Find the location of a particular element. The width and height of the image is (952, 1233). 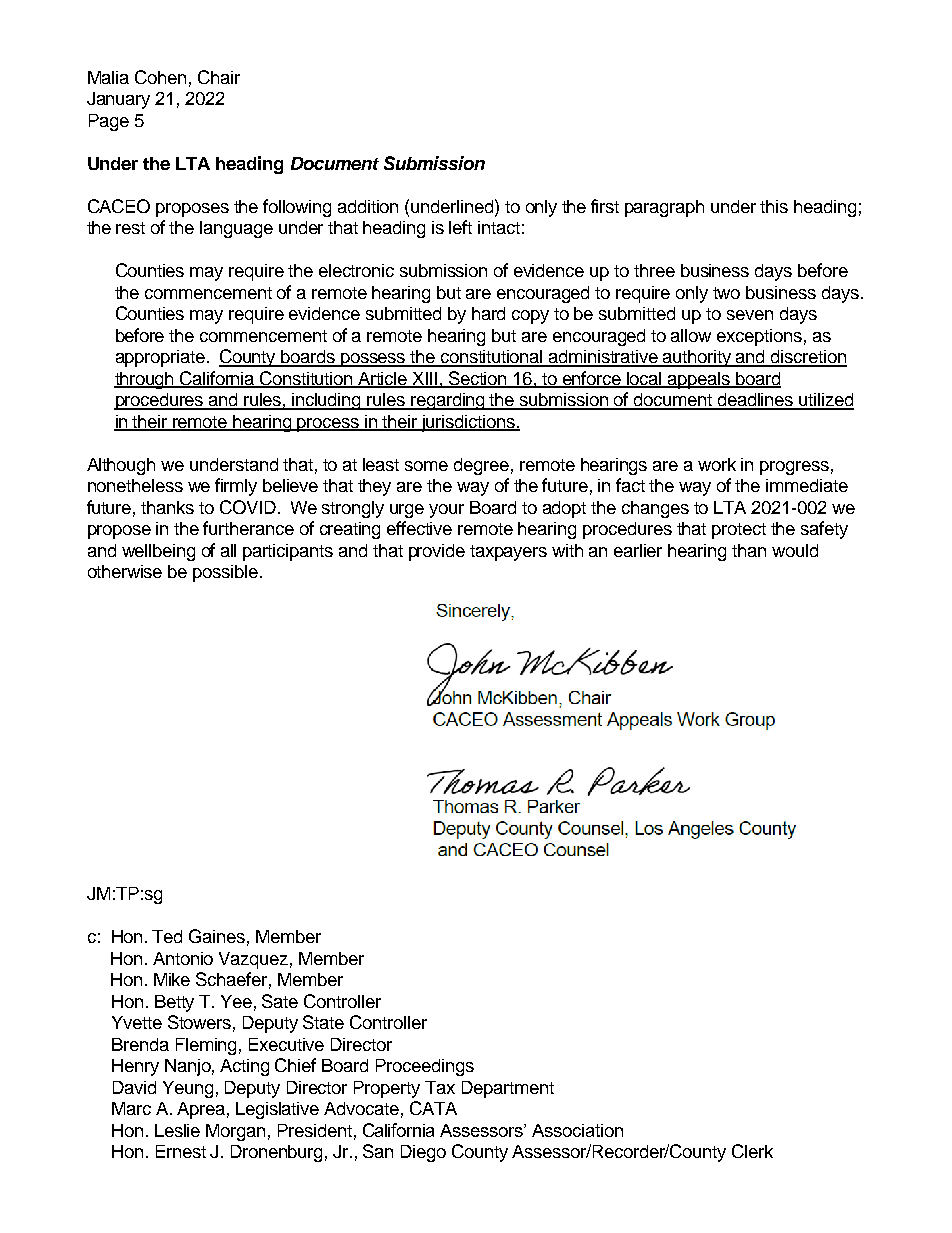

this is located at coordinates (774, 206).
